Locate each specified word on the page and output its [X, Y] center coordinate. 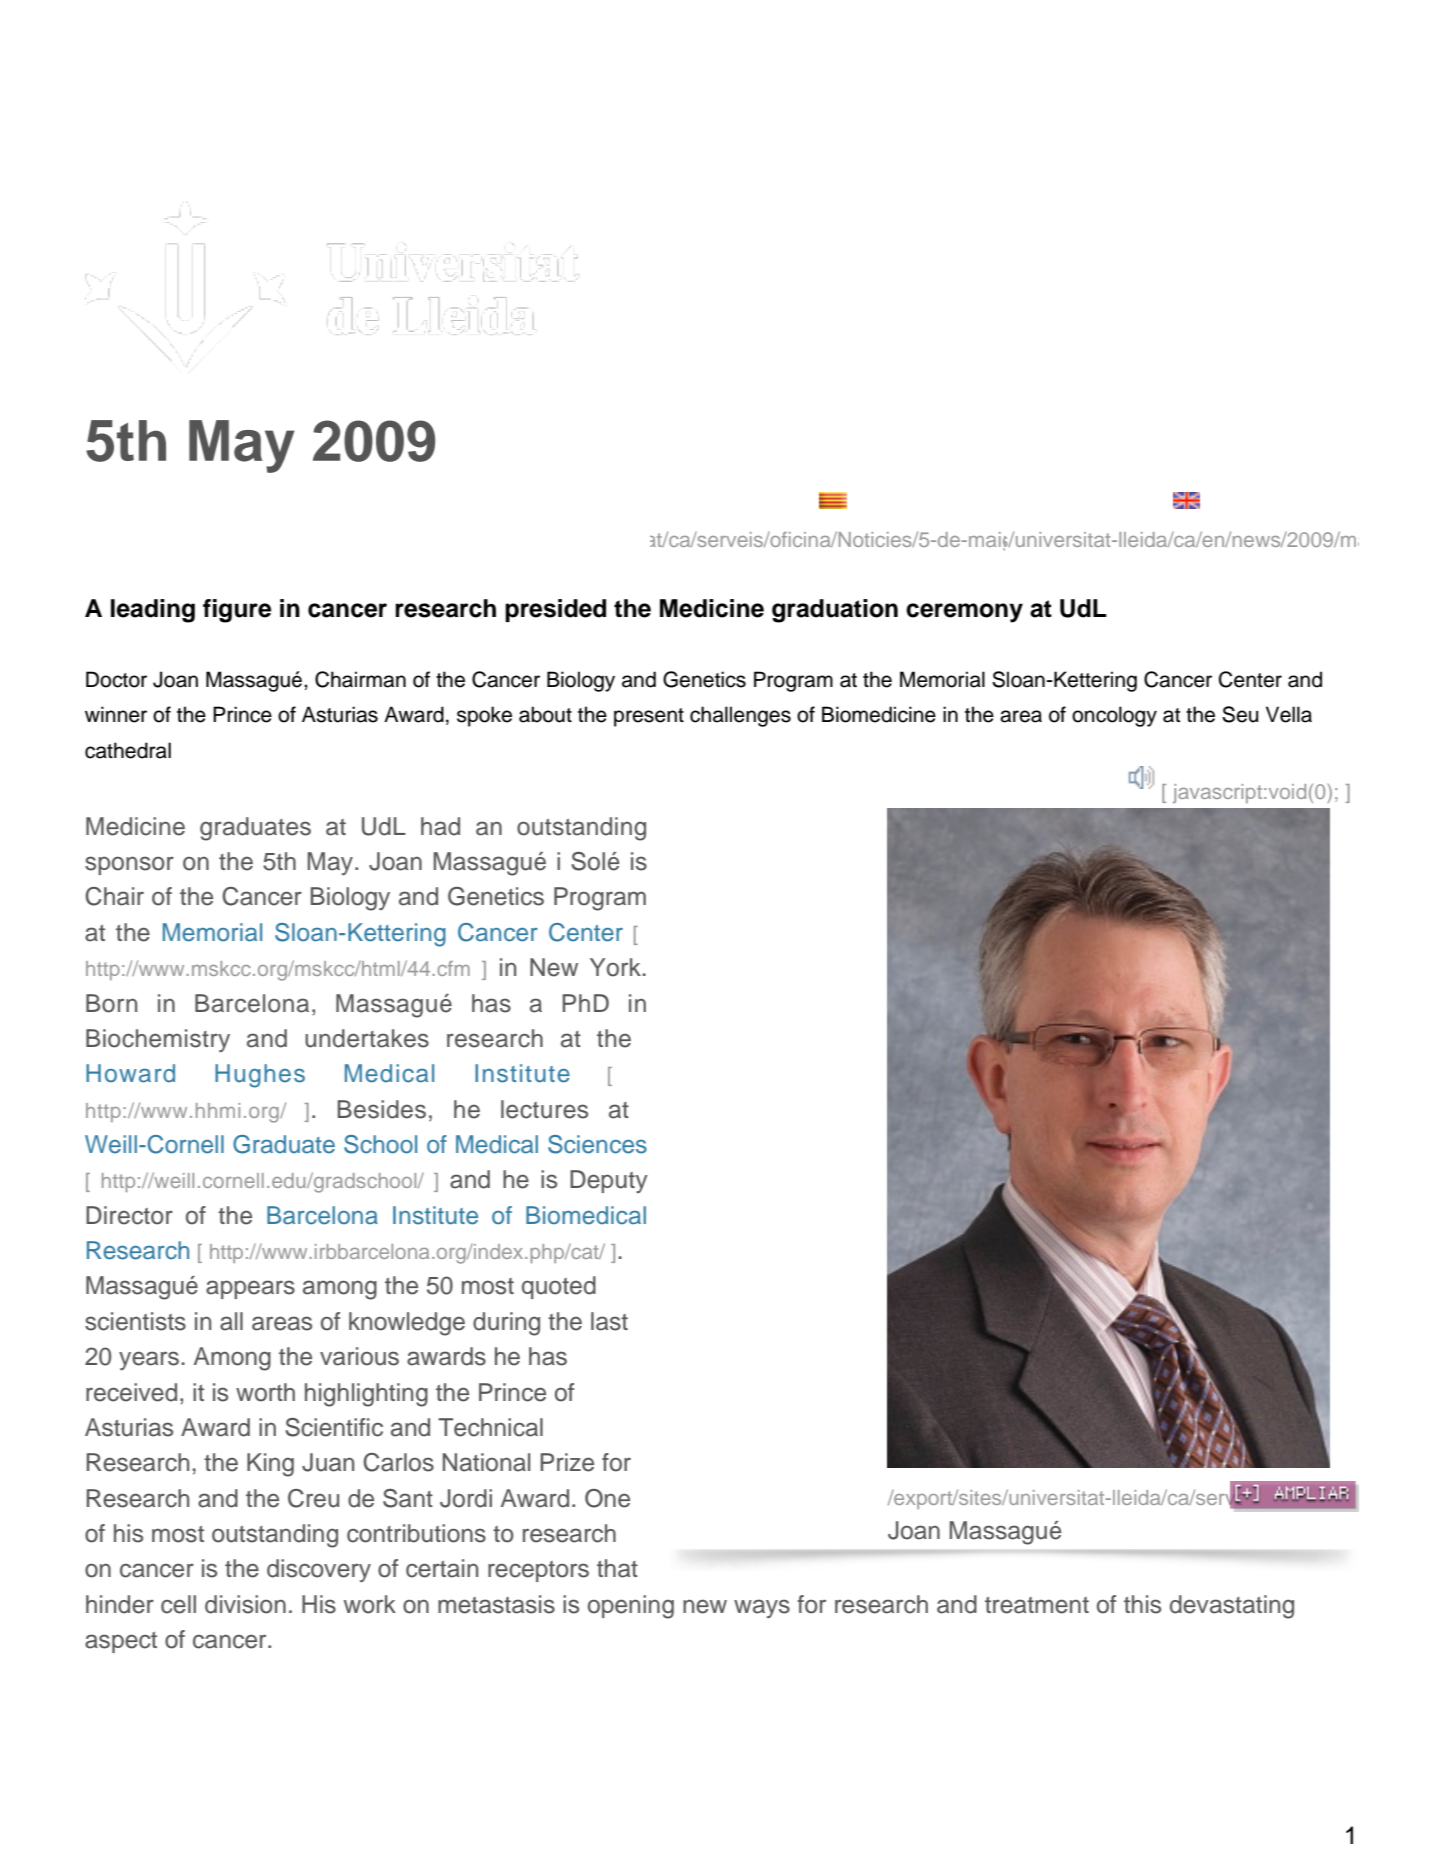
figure [237, 611]
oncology [1114, 716]
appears [250, 1289]
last [609, 1321]
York [615, 967]
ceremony [964, 613]
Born [111, 1003]
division [245, 1604]
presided [555, 610]
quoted [559, 1287]
